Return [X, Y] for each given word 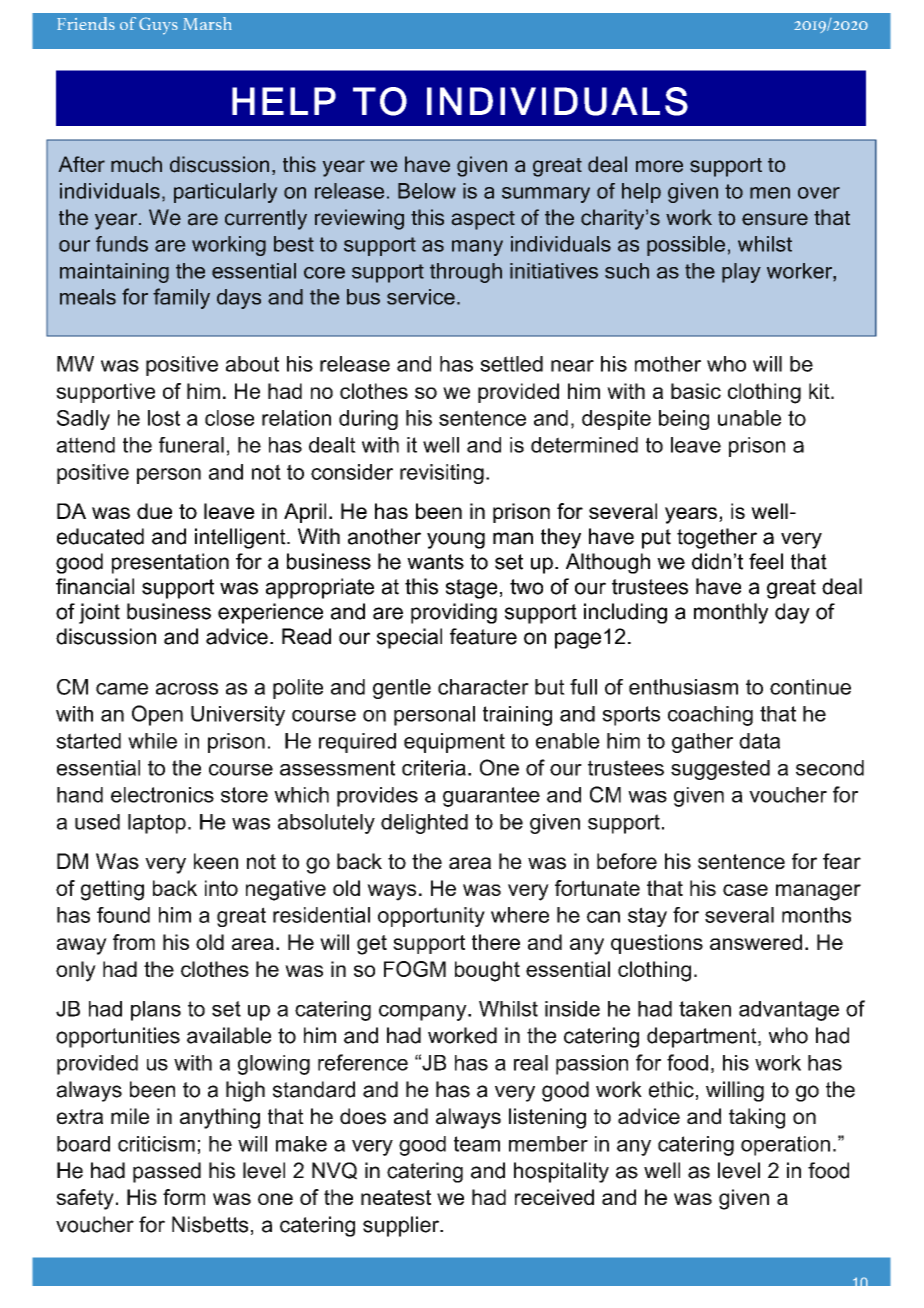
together [717, 538]
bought [487, 971]
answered [756, 942]
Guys [158, 26]
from [134, 942]
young [456, 540]
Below [427, 191]
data [759, 741]
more [659, 166]
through [466, 273]
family [181, 298]
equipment [454, 743]
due [154, 511]
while [152, 741]
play [741, 273]
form [184, 1197]
